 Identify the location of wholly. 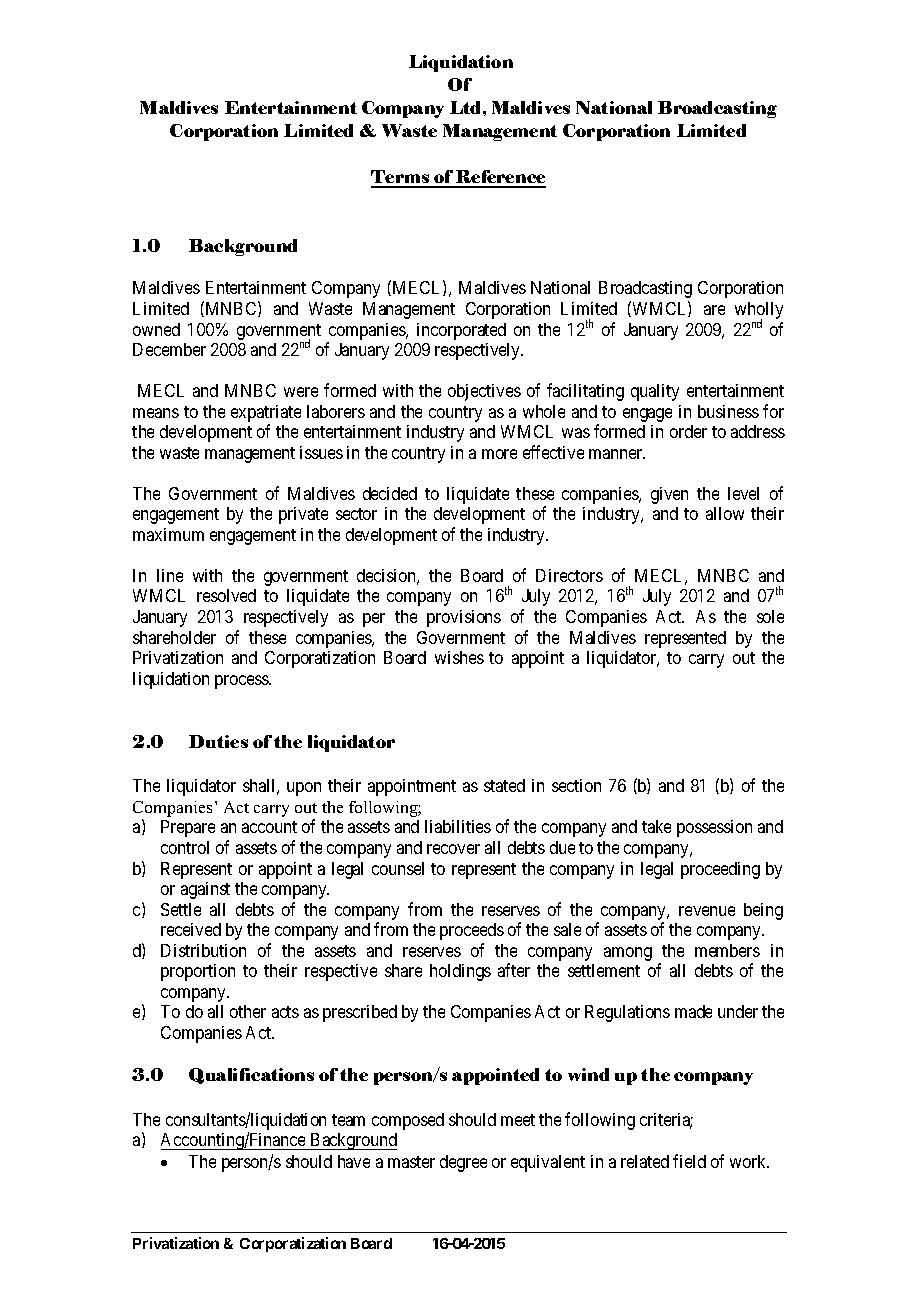
(759, 312).
